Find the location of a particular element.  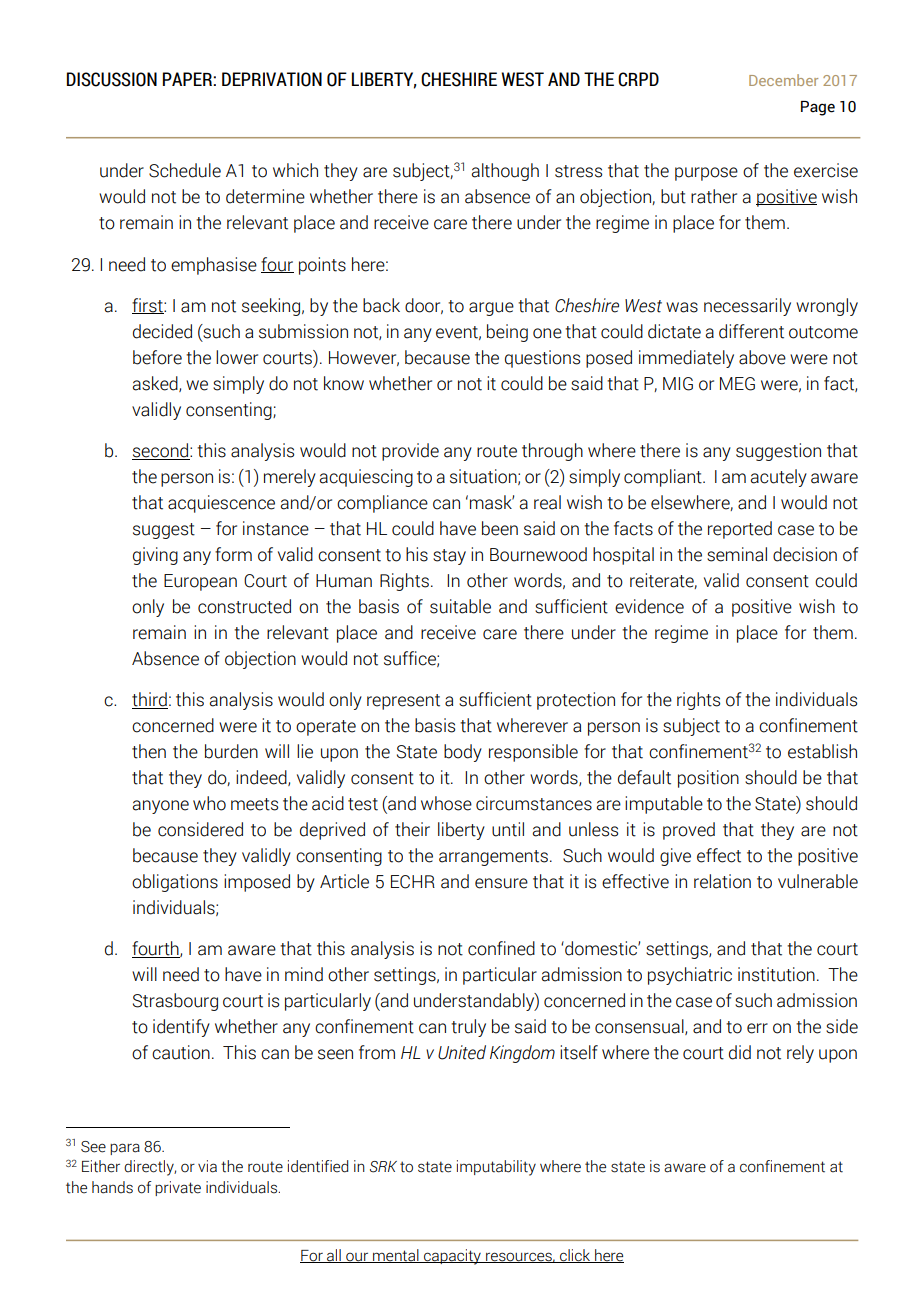

represent is located at coordinates (403, 702).
